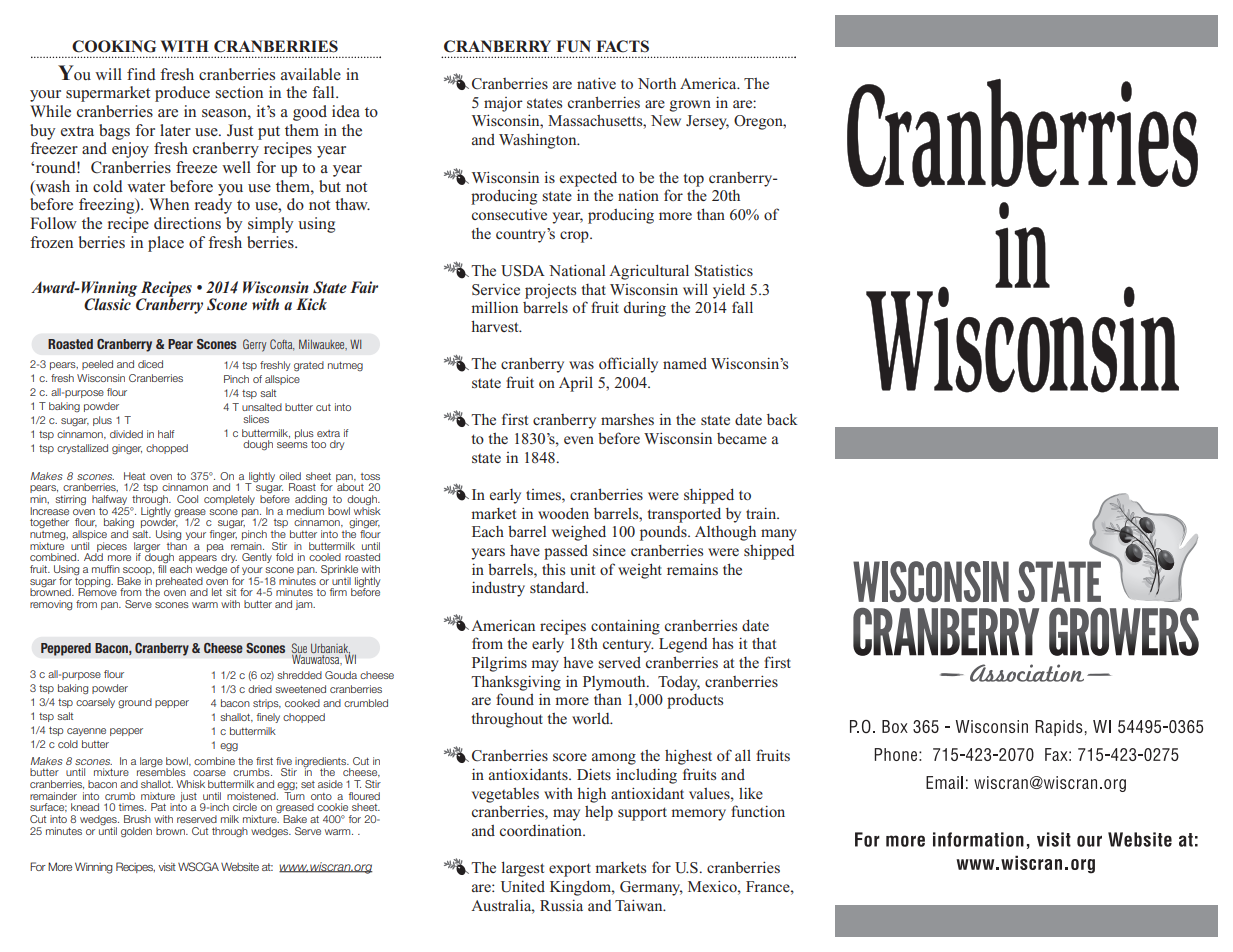 This screenshot has width=1233, height=952. Describe the element at coordinates (657, 83) in the screenshot. I see `North` at that location.
